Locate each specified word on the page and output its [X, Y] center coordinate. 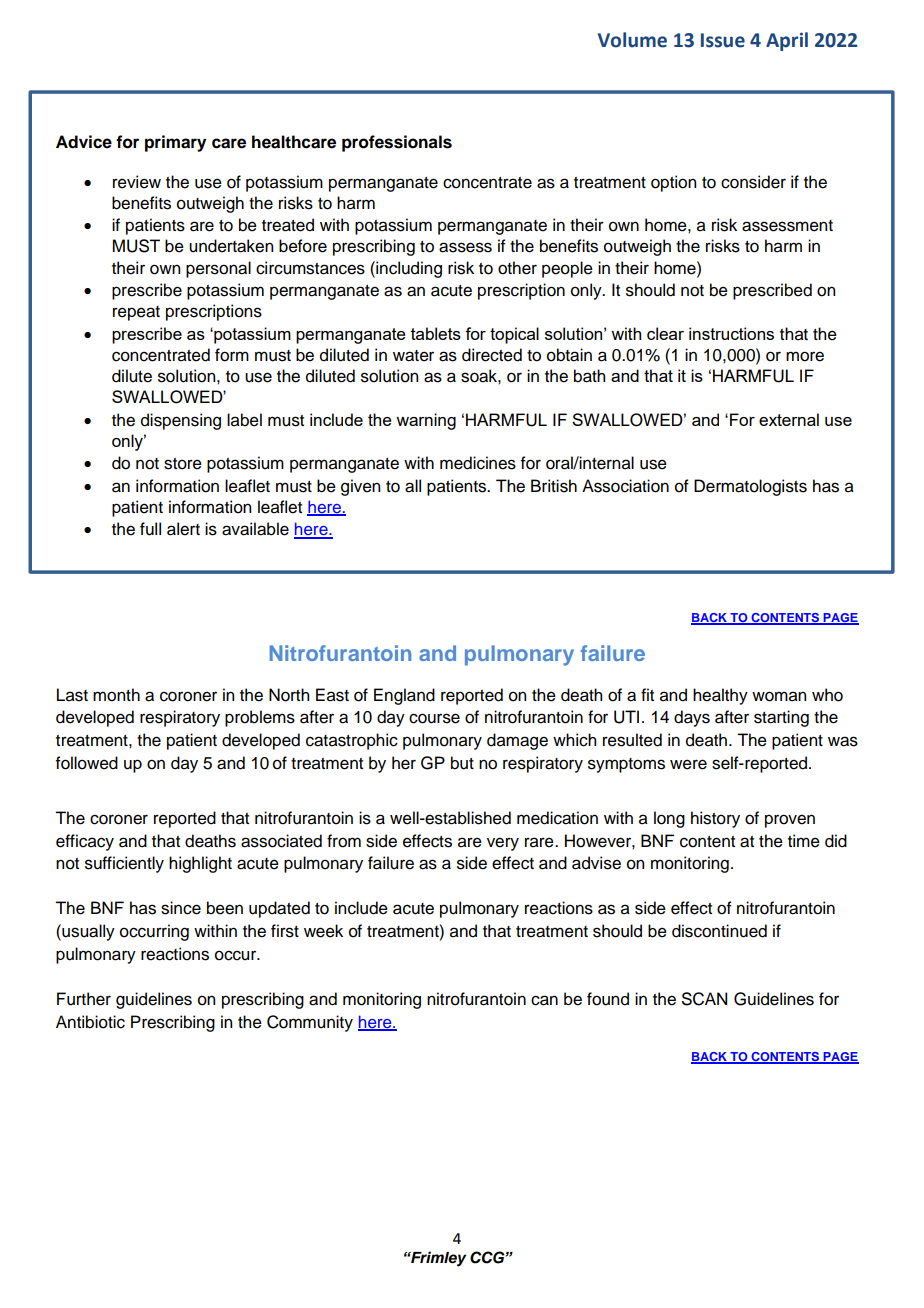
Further [84, 999]
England [404, 696]
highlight [200, 864]
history [715, 819]
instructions [731, 333]
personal [218, 269]
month [116, 695]
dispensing [181, 421]
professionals [397, 143]
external [789, 419]
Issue [723, 40]
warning [426, 421]
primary [175, 143]
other [517, 268]
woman [779, 696]
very [503, 844]
